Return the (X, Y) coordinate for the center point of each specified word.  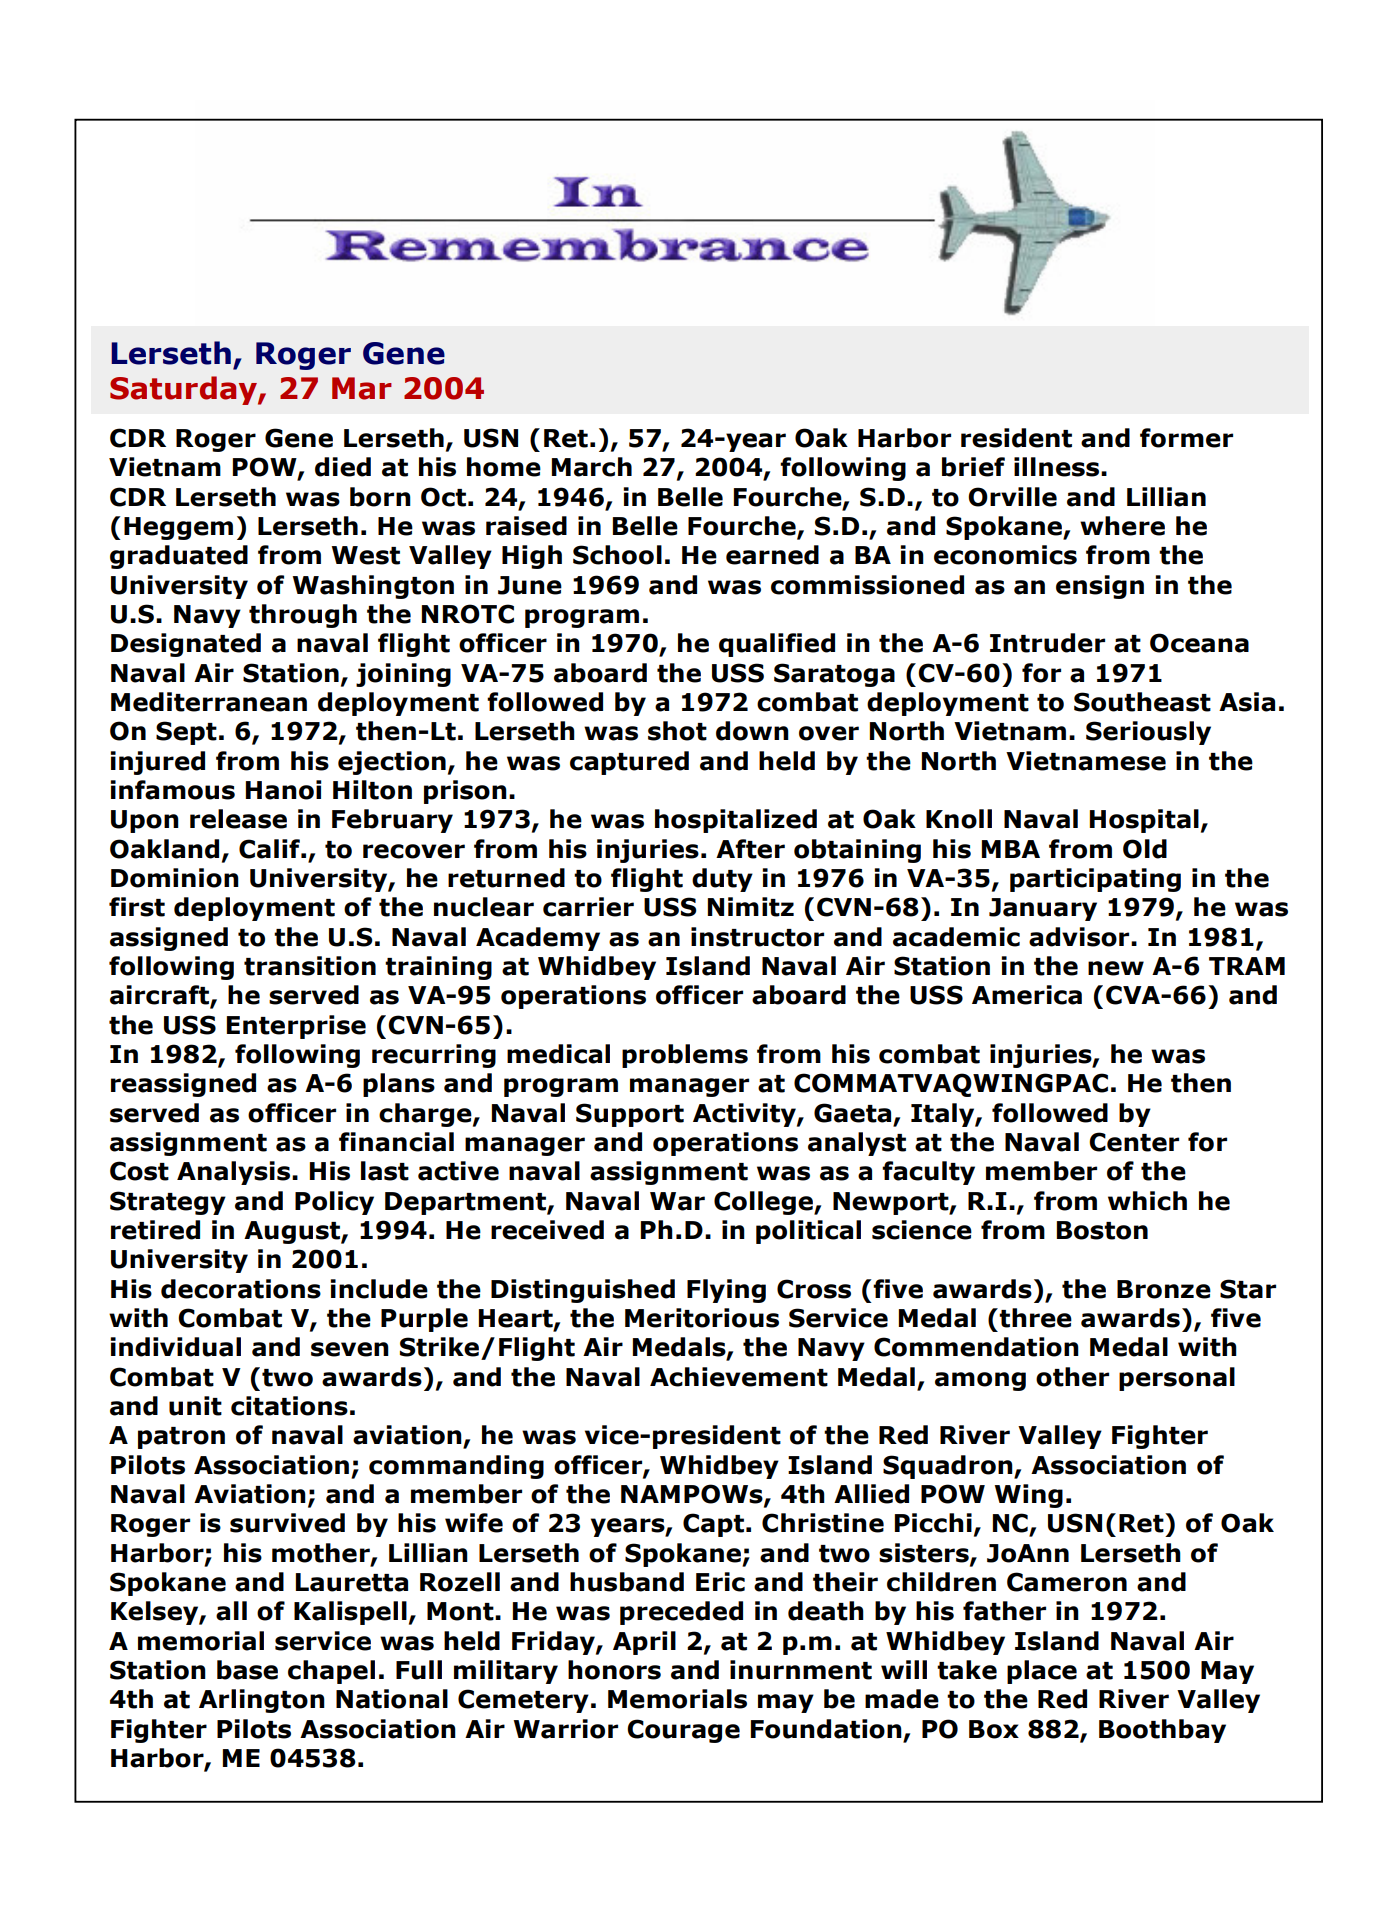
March (592, 467)
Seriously (1148, 733)
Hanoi (284, 790)
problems (685, 1056)
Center (1134, 1142)
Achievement (739, 1377)
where (1122, 526)
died (343, 467)
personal (1177, 1379)
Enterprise (296, 1027)
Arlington (262, 1701)
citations (289, 1406)
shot (677, 731)
